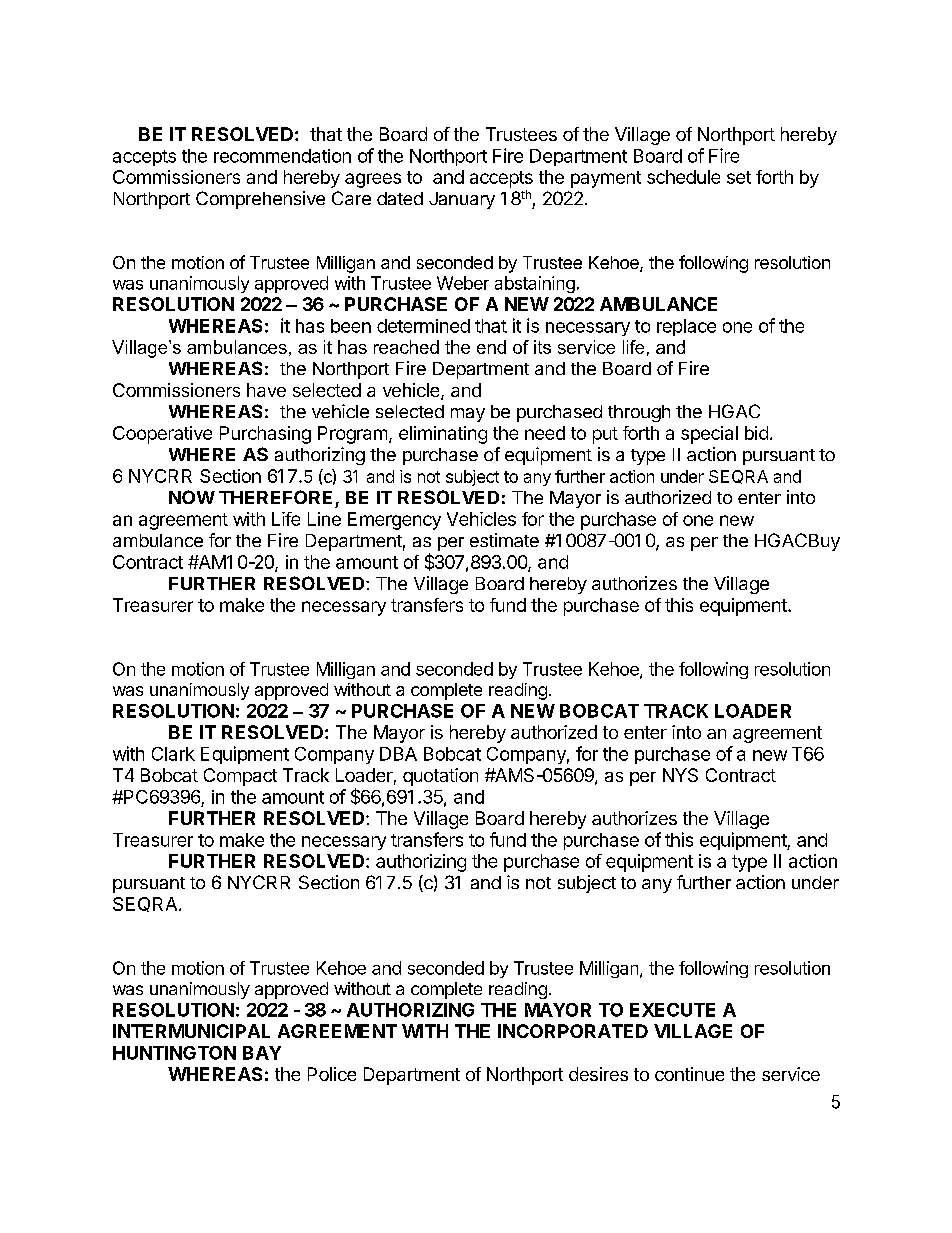 This screenshot has height=1233, width=952. What do you see at coordinates (443, 435) in the screenshot?
I see `eliminating` at bounding box center [443, 435].
